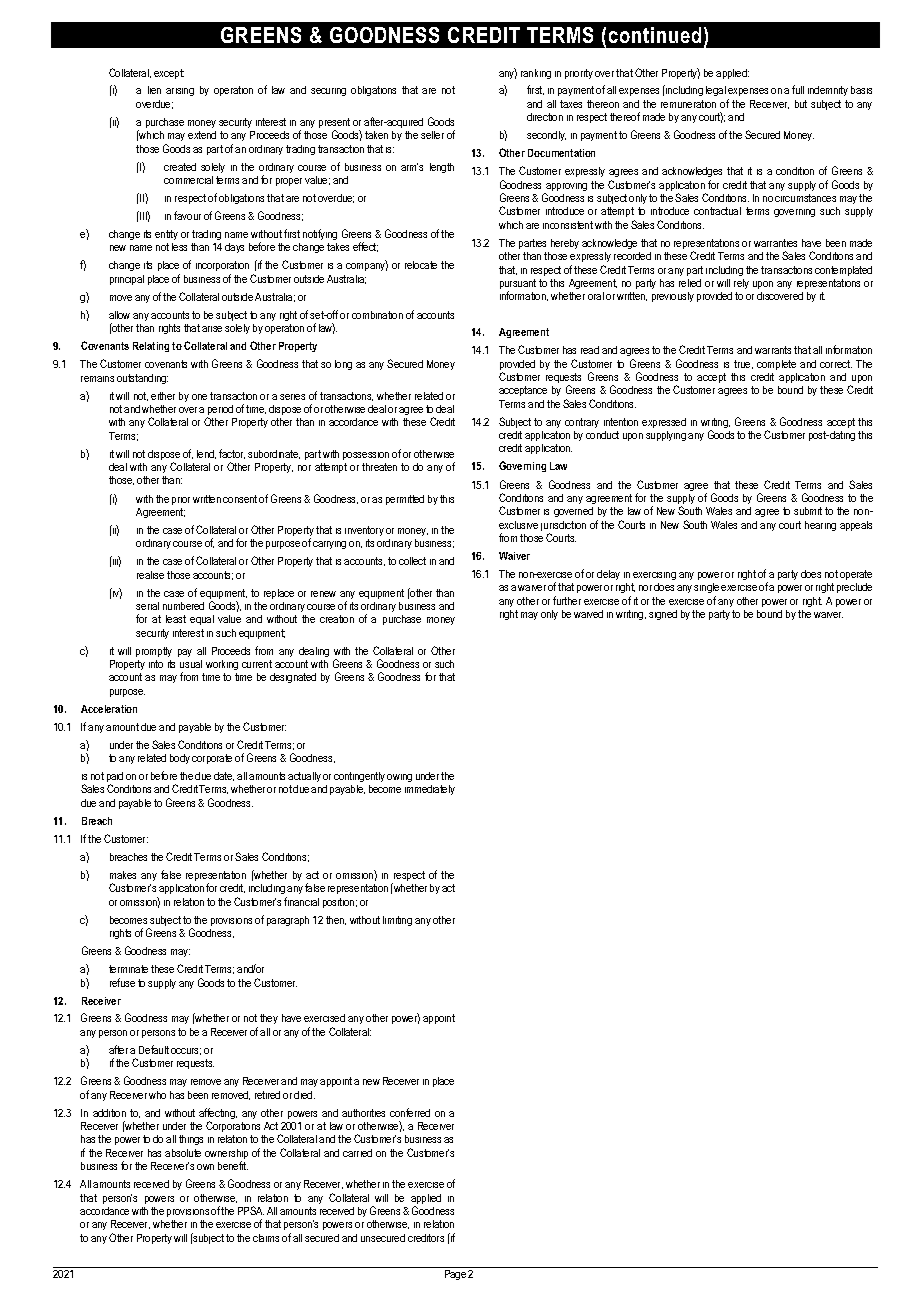  Describe the element at coordinates (169, 74) in the screenshot. I see `except` at that location.
